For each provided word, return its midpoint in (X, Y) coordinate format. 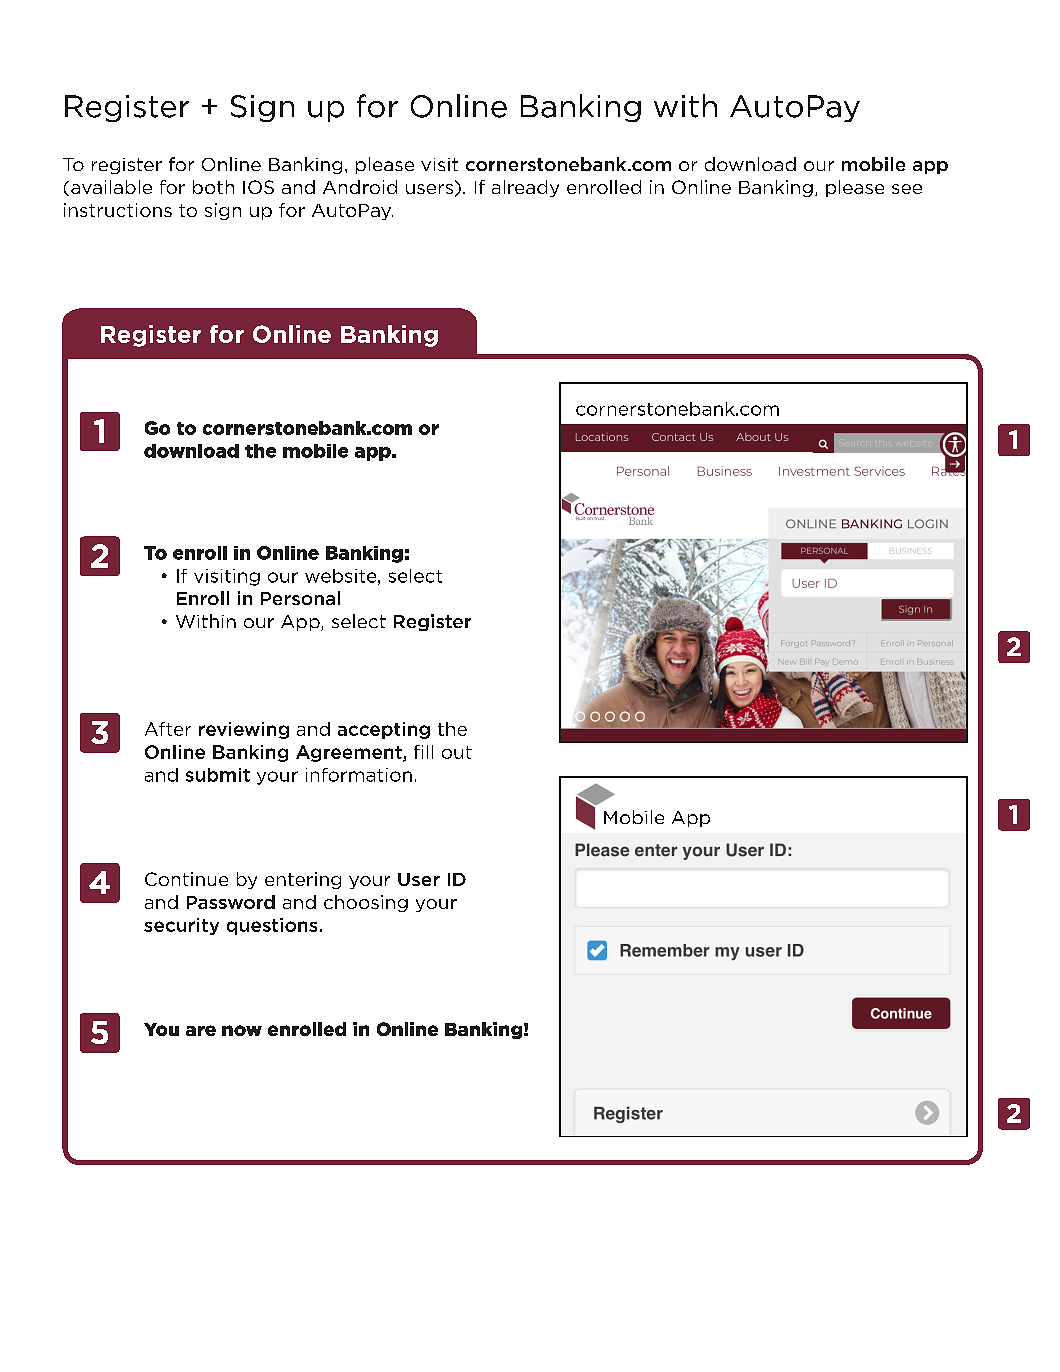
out (457, 752)
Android (360, 187)
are (201, 1030)
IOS (258, 187)
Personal (300, 598)
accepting (384, 730)
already (525, 188)
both (213, 187)
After (168, 729)
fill (423, 752)
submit (218, 775)
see (907, 189)
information (359, 775)
